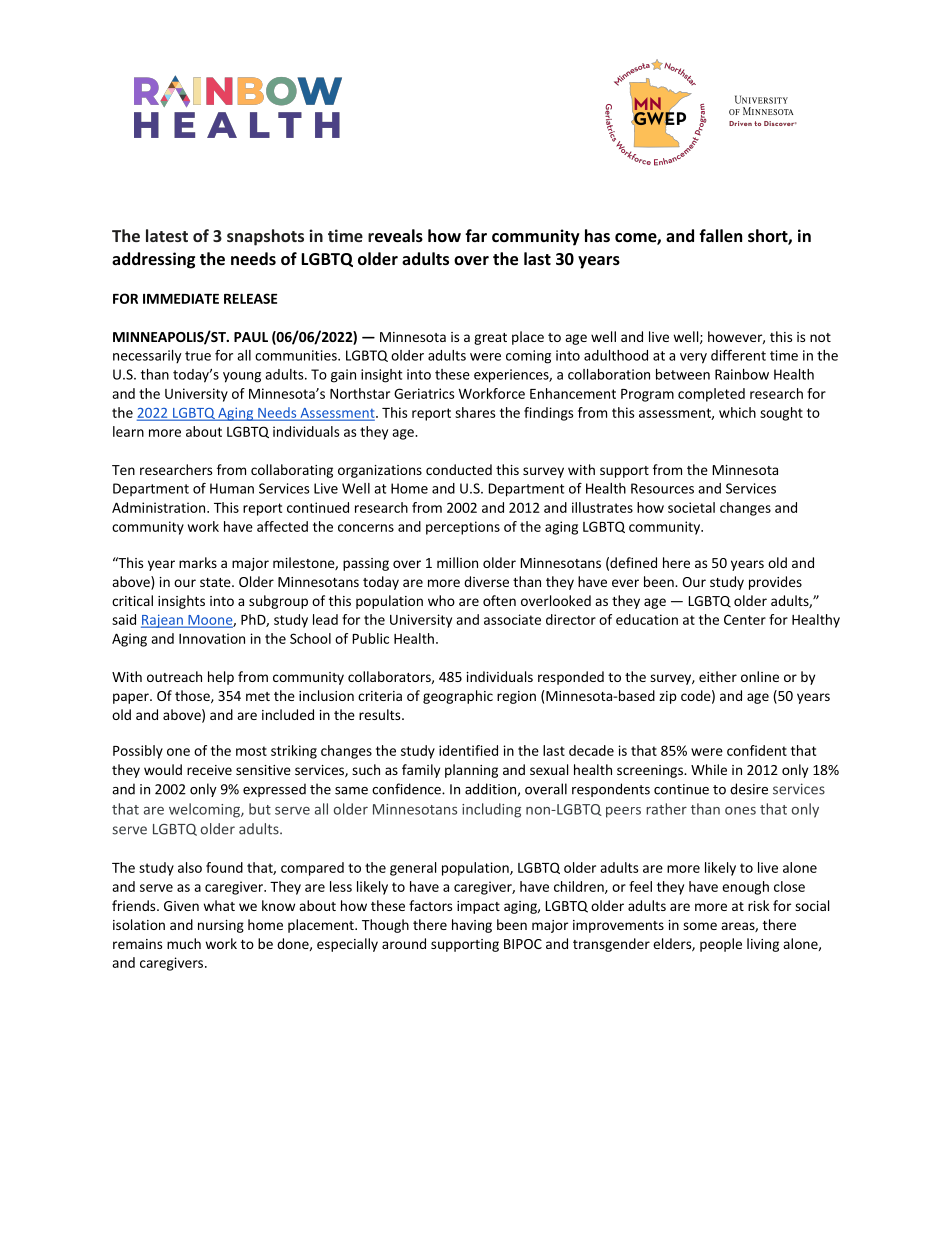 This image has width=952, height=1233. I want to click on addressing, so click(153, 260).
